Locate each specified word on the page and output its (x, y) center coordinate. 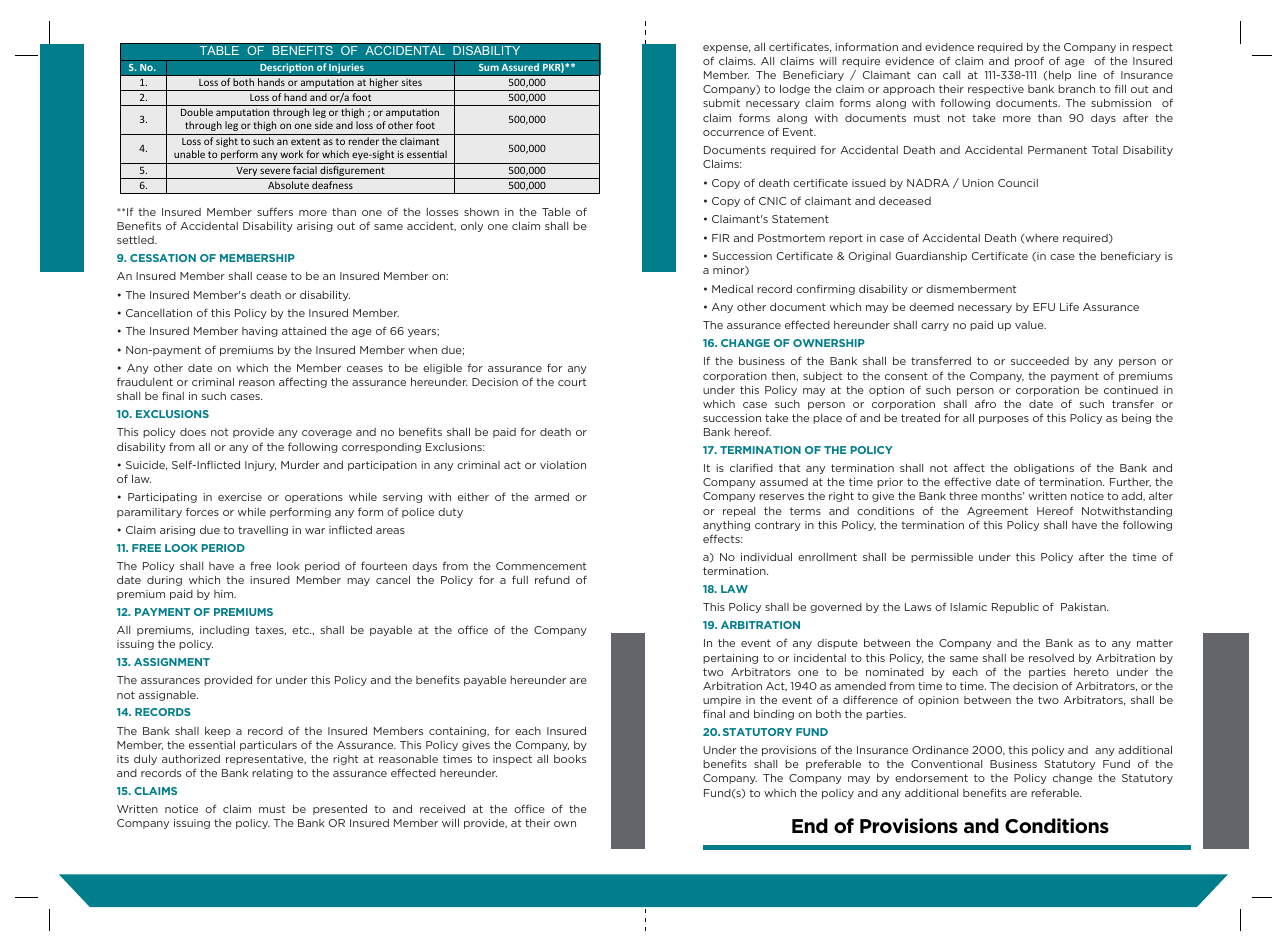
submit (721, 103)
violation (563, 465)
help (1060, 76)
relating (272, 774)
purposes (1004, 420)
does (193, 432)
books (570, 759)
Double (197, 112)
